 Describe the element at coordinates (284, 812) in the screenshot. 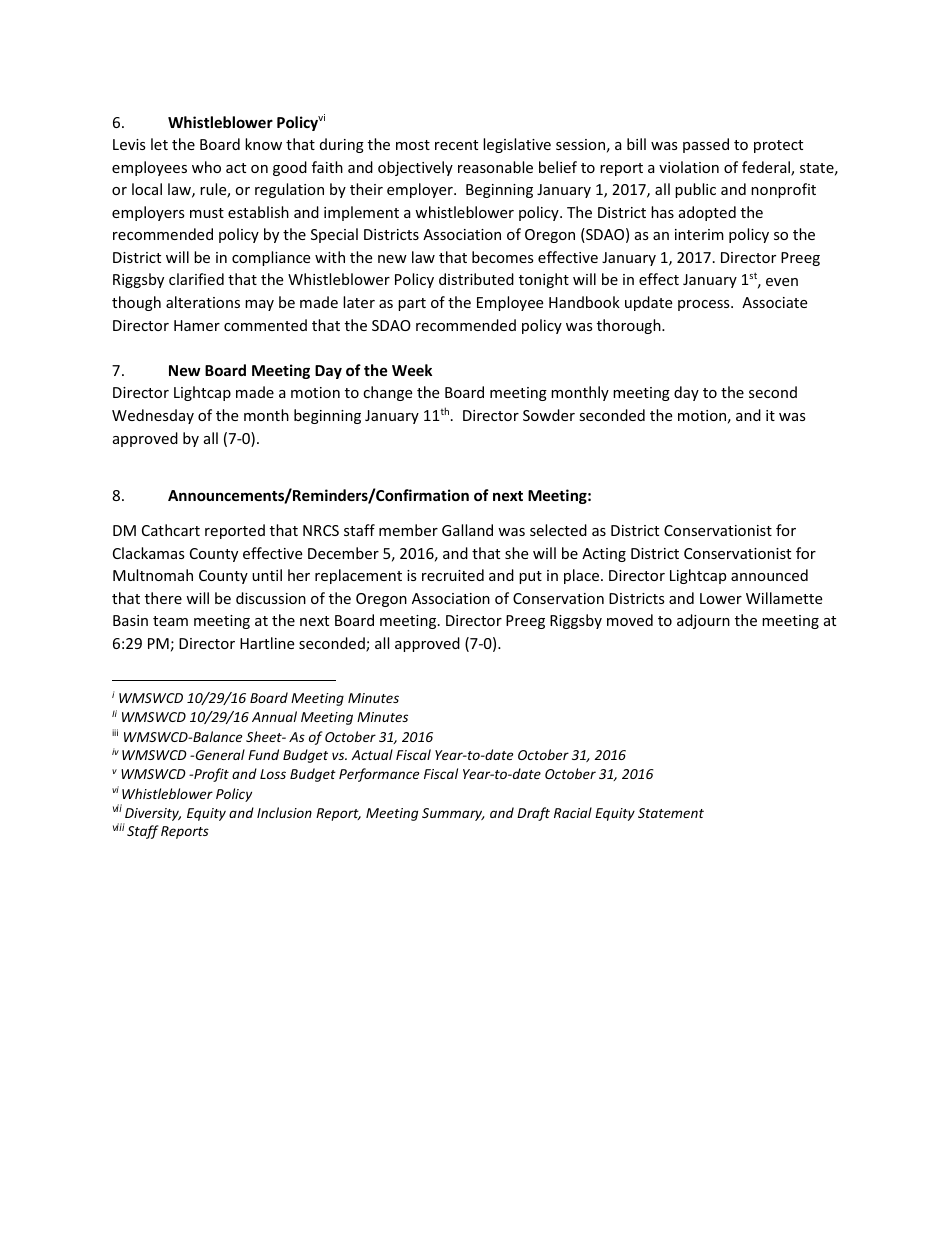

I see `Inclusion` at that location.
